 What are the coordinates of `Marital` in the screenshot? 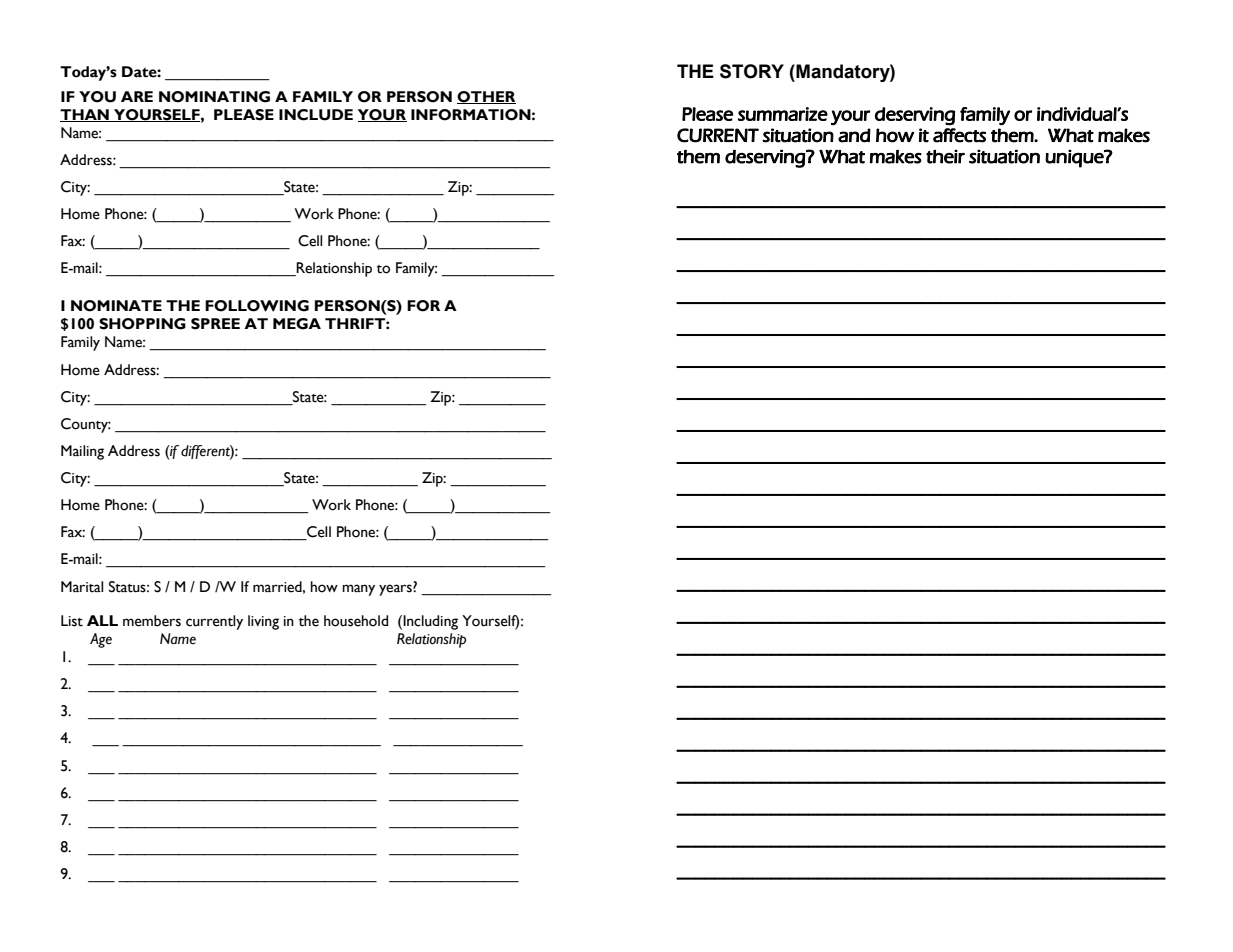 It's located at (82, 587).
